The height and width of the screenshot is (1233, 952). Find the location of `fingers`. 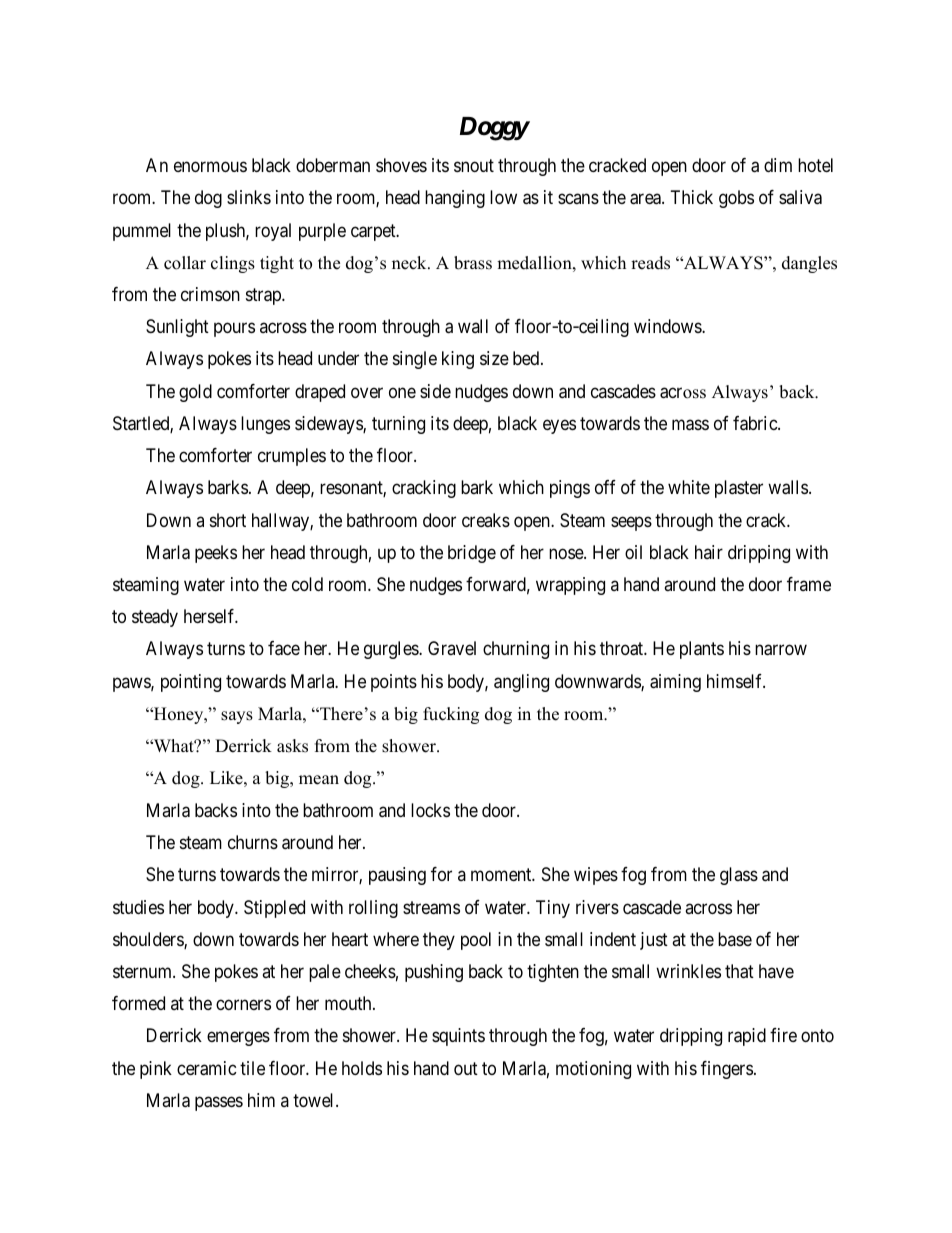

fingers is located at coordinates (727, 1070).
